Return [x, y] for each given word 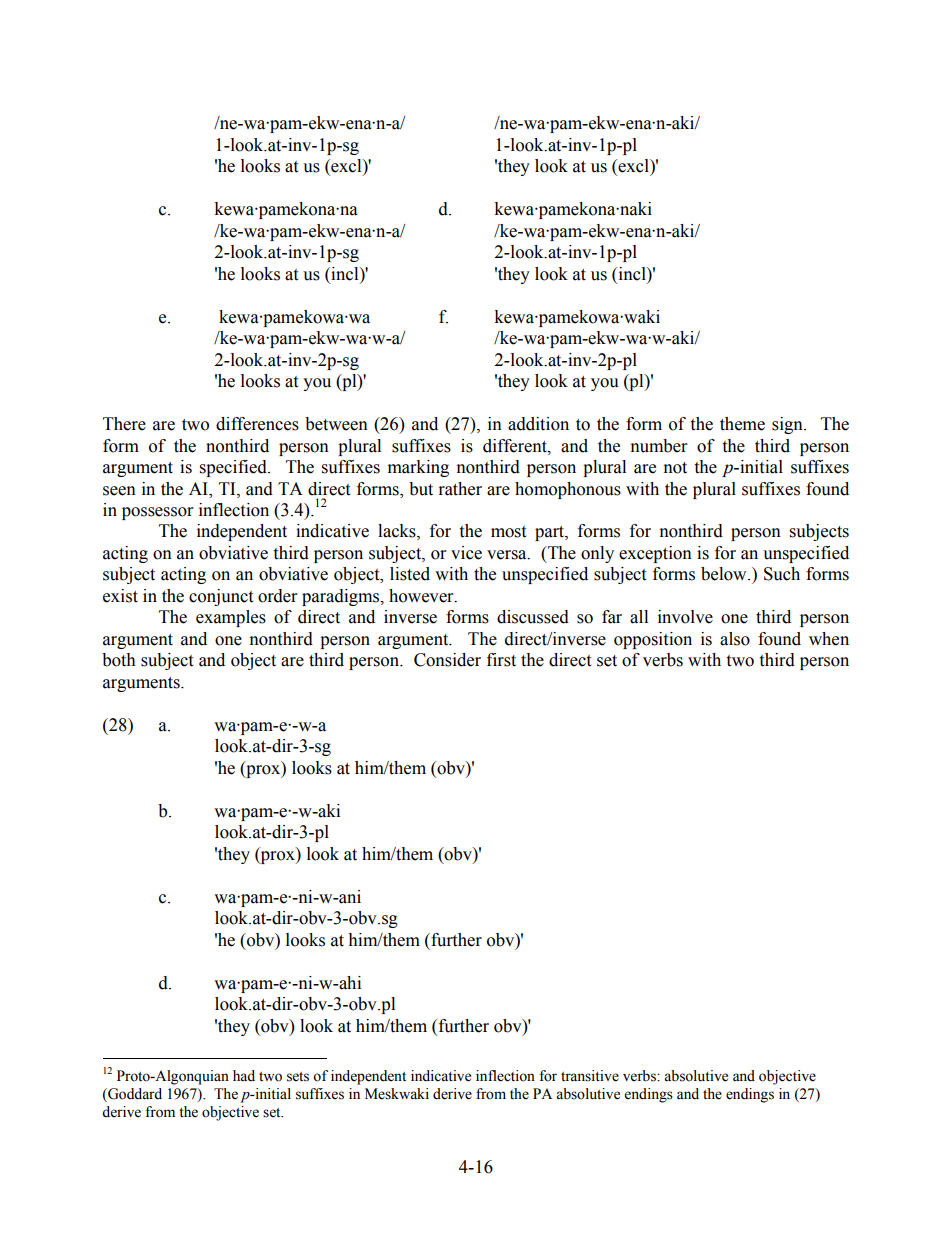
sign [788, 425]
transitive [590, 1076]
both [119, 660]
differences [257, 424]
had [244, 1076]
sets [298, 1077]
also [735, 639]
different [516, 446]
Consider [447, 660]
